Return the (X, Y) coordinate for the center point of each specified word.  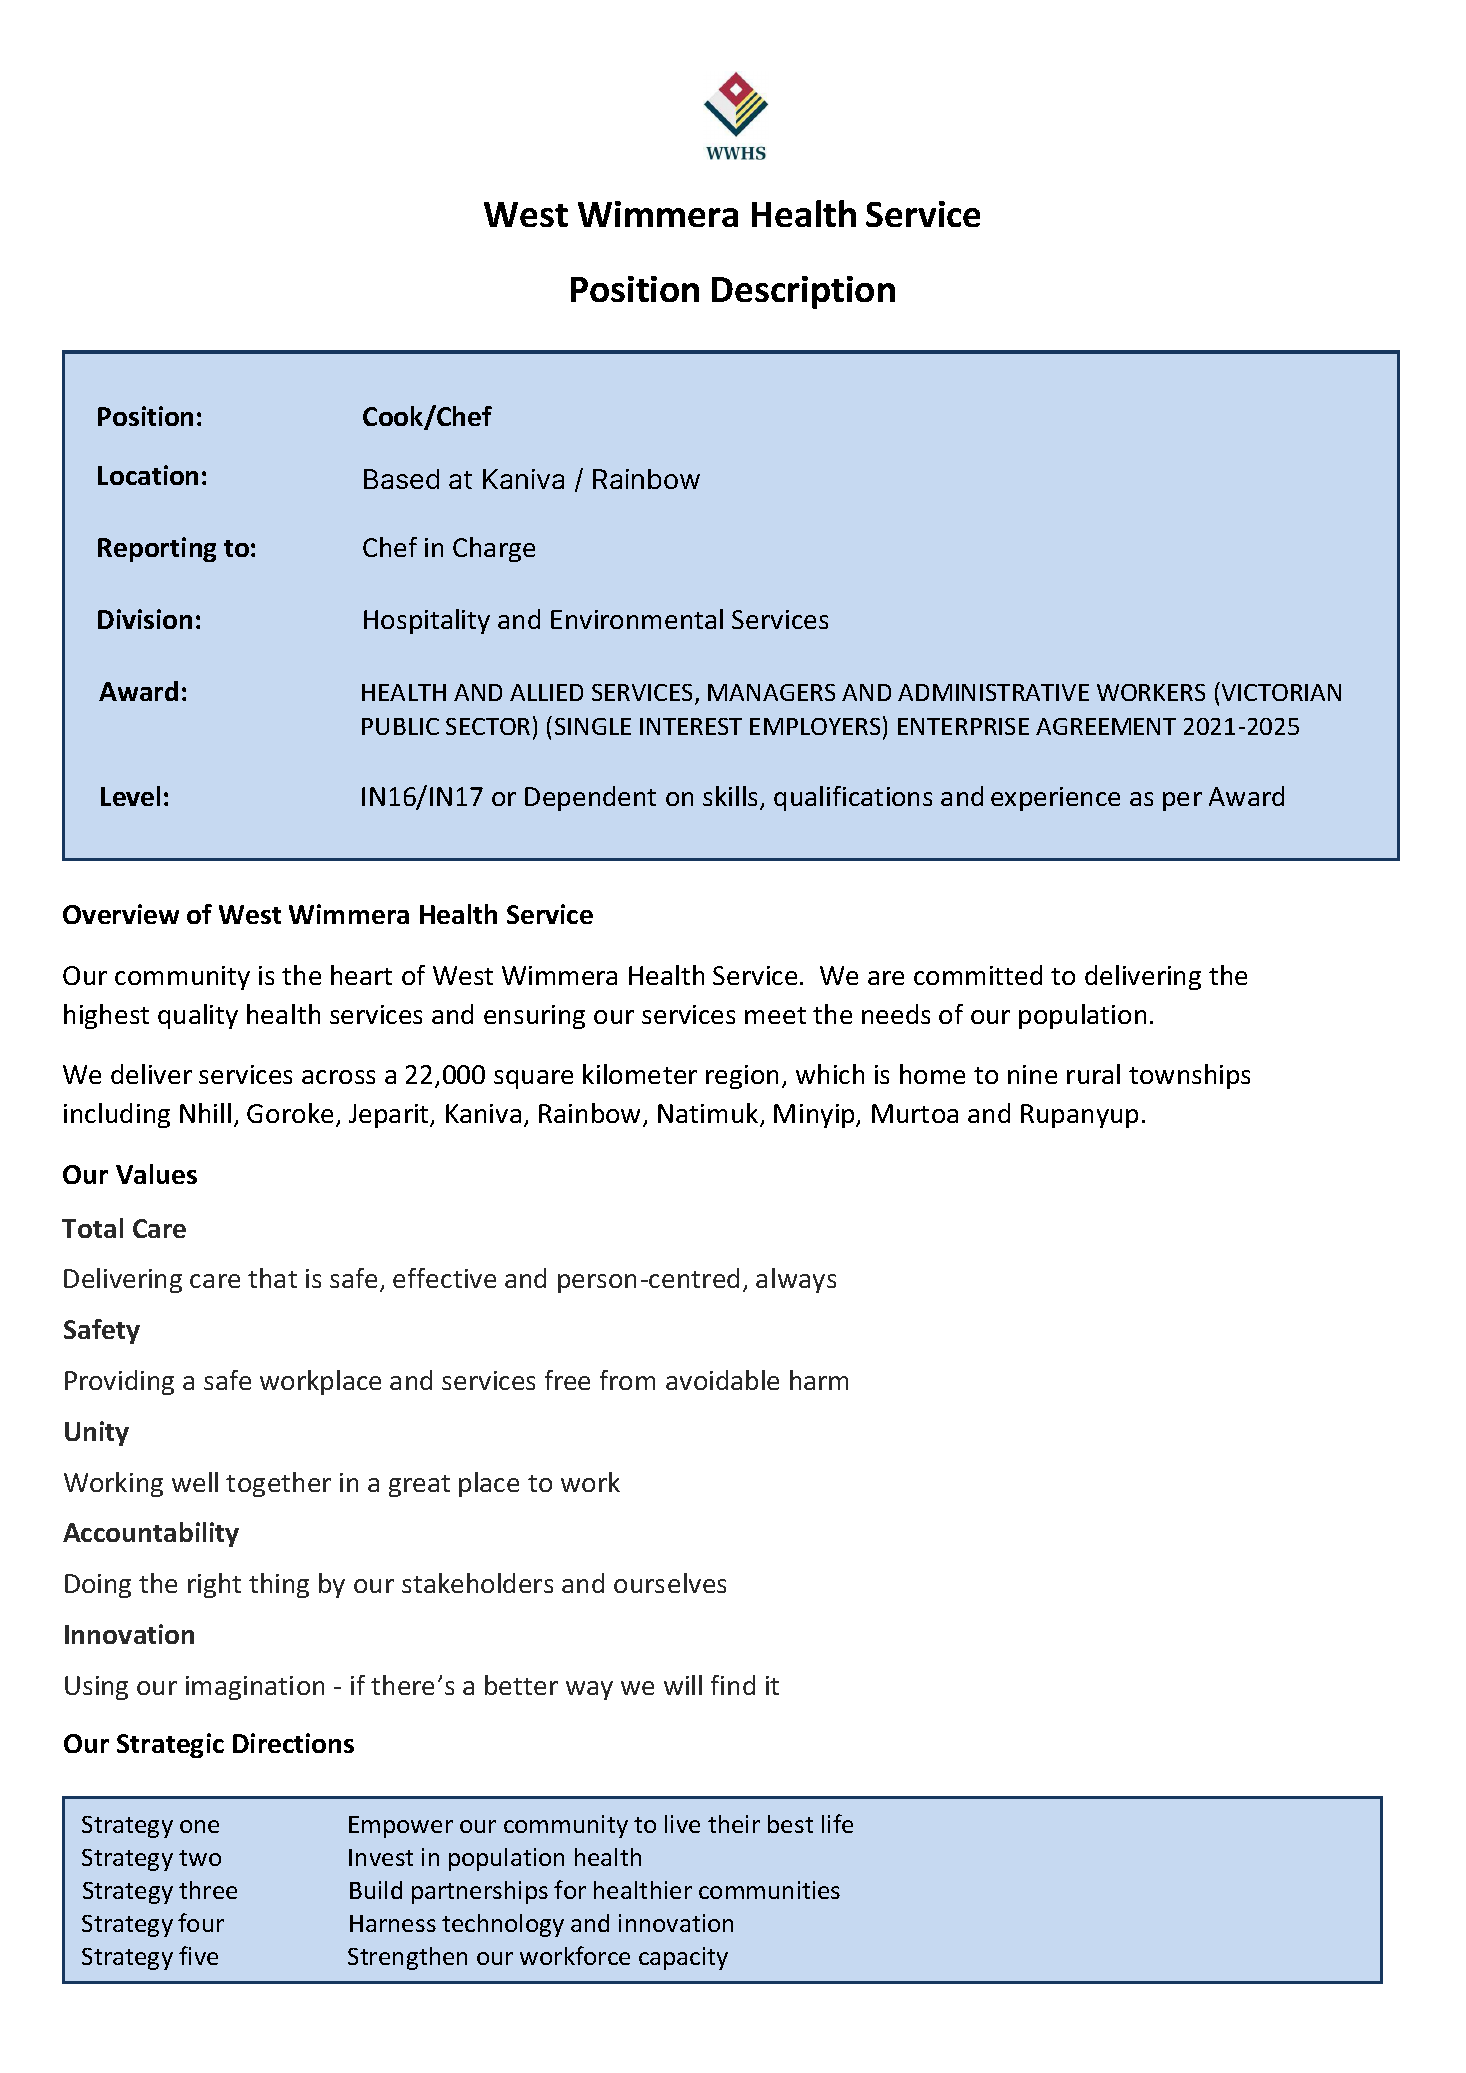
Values (156, 1174)
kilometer (640, 1074)
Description (803, 292)
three (208, 1890)
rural (1093, 1074)
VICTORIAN (1280, 691)
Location (148, 475)
